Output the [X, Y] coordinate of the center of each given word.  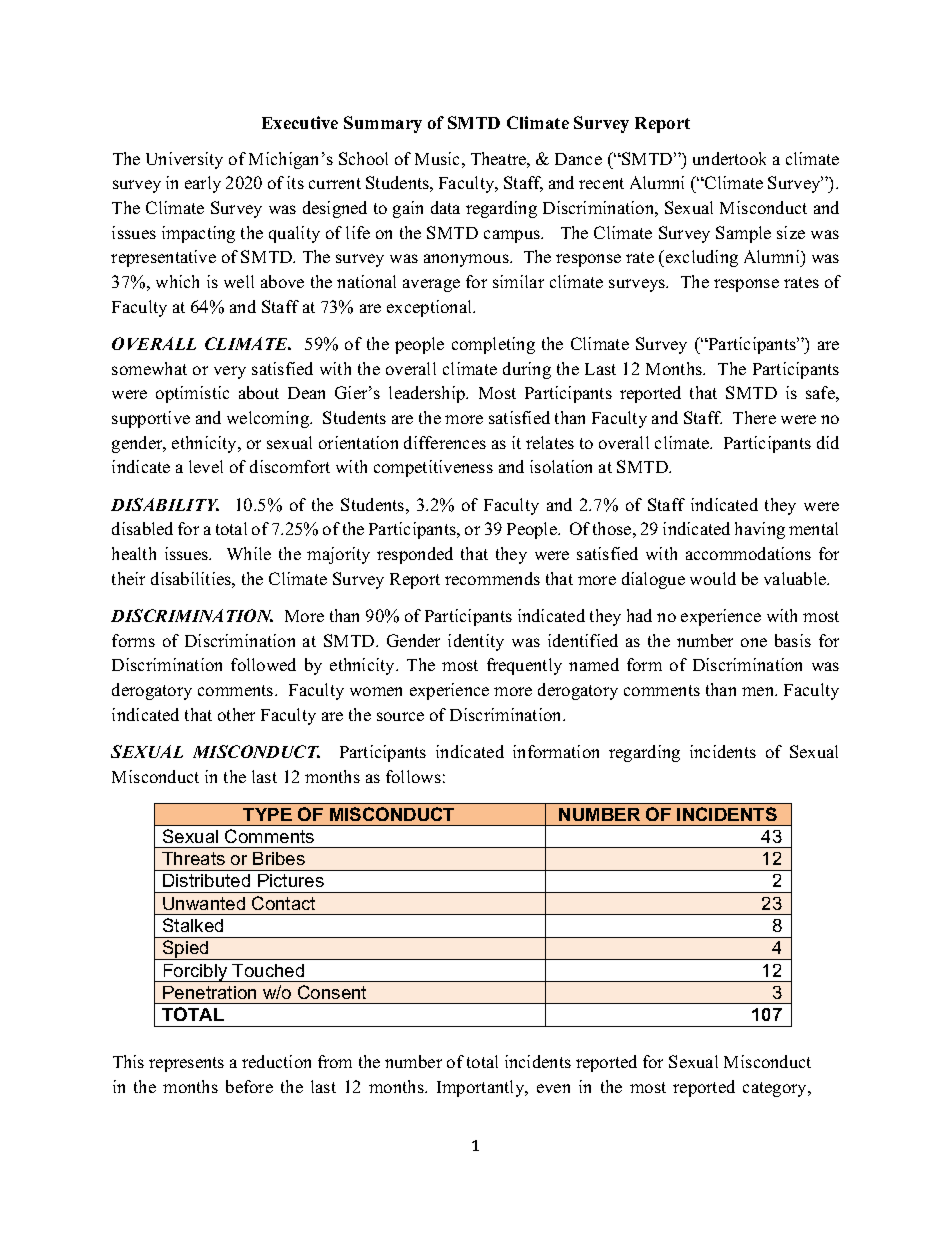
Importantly [482, 1088]
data [445, 207]
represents [186, 1064]
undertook [729, 158]
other [236, 714]
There [754, 417]
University [184, 160]
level [206, 466]
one [754, 642]
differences [445, 442]
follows [413, 776]
